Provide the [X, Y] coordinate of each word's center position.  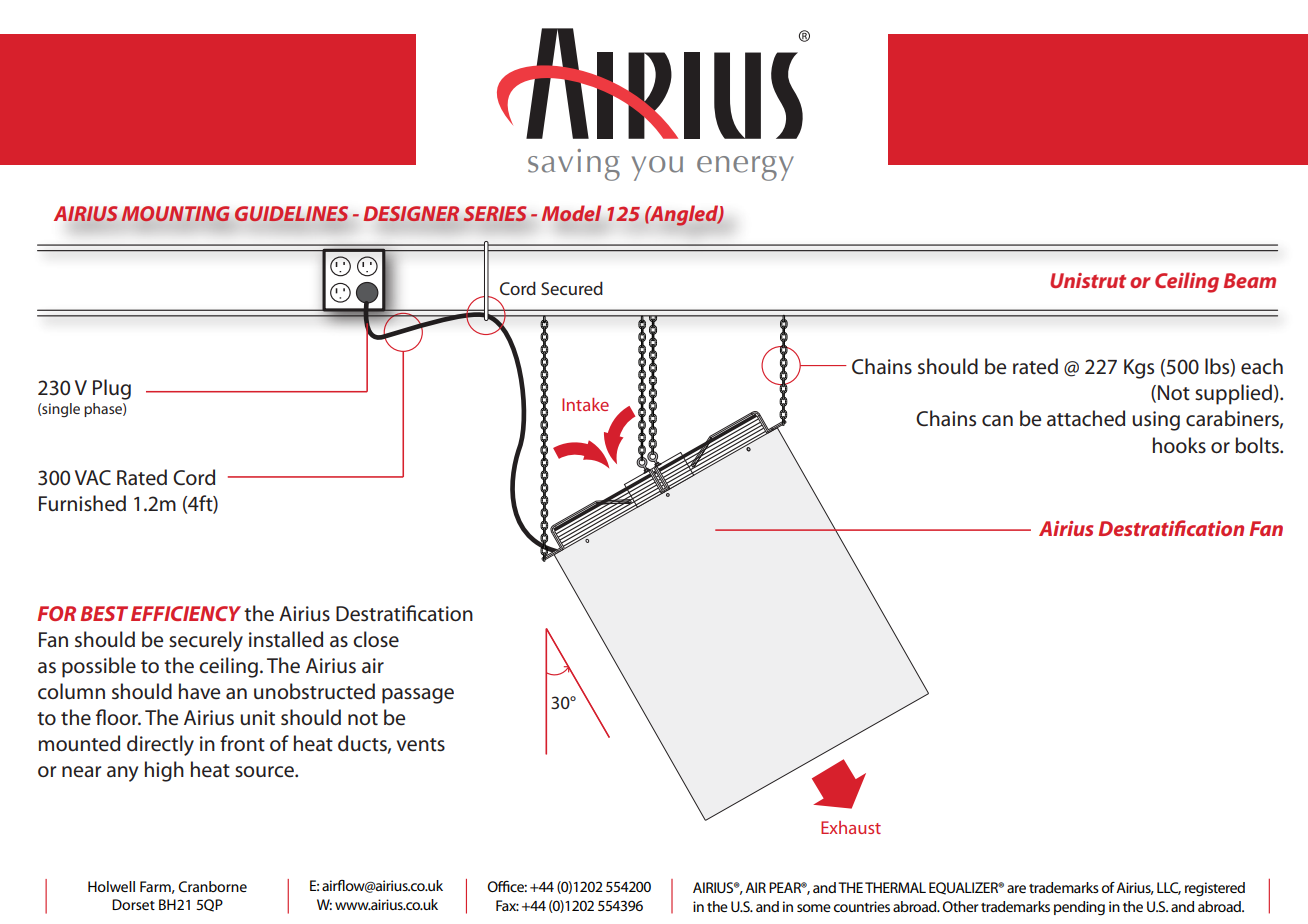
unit [257, 717]
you [657, 168]
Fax [507, 905]
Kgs [1139, 369]
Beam [1250, 280]
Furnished [82, 503]
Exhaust [851, 827]
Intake [585, 404]
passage [418, 696]
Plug [112, 389]
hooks [1179, 445]
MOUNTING [175, 214]
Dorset [133, 904]
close [376, 639]
